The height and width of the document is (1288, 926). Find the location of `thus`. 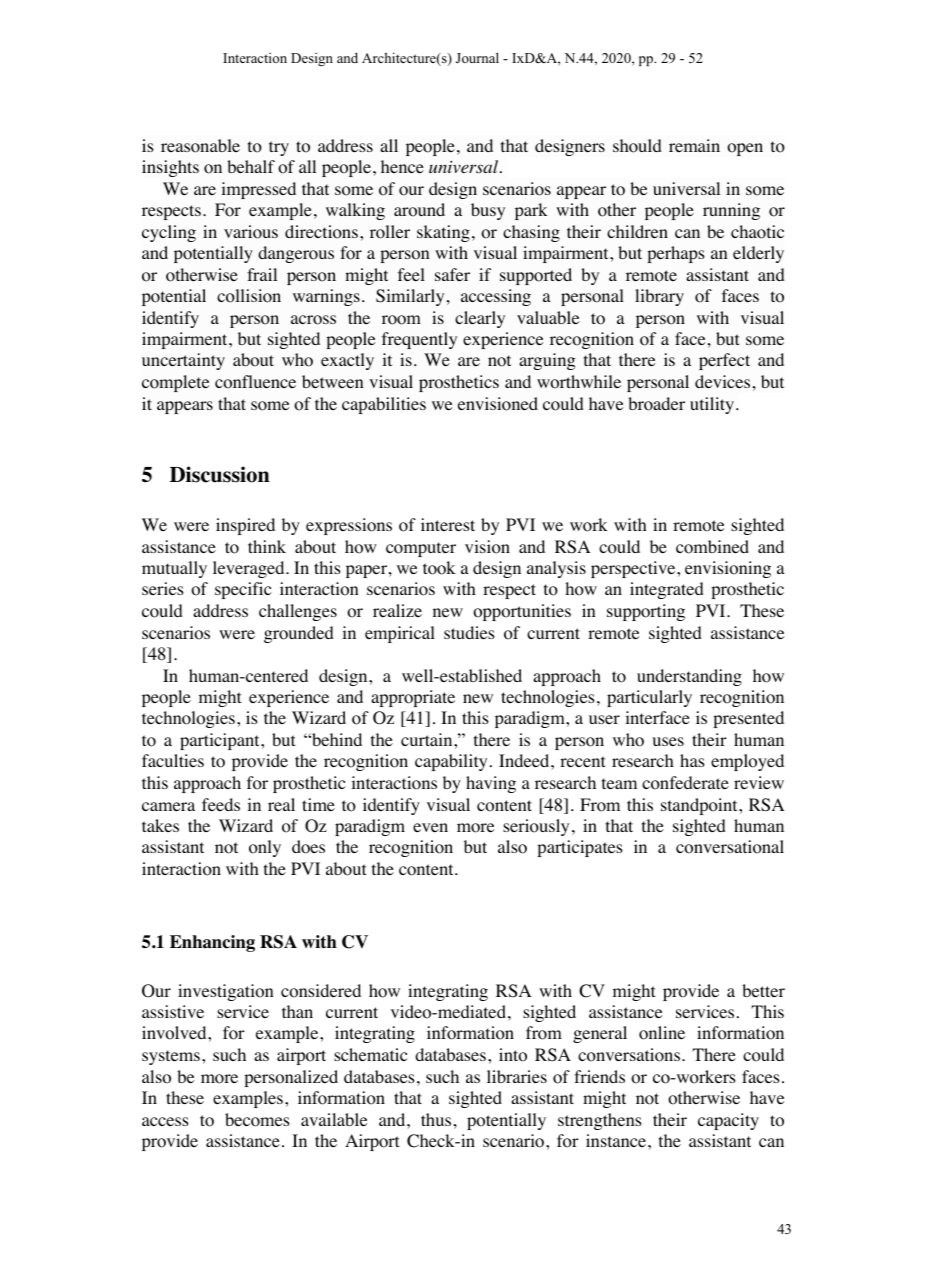

thus is located at coordinates (436, 1119).
